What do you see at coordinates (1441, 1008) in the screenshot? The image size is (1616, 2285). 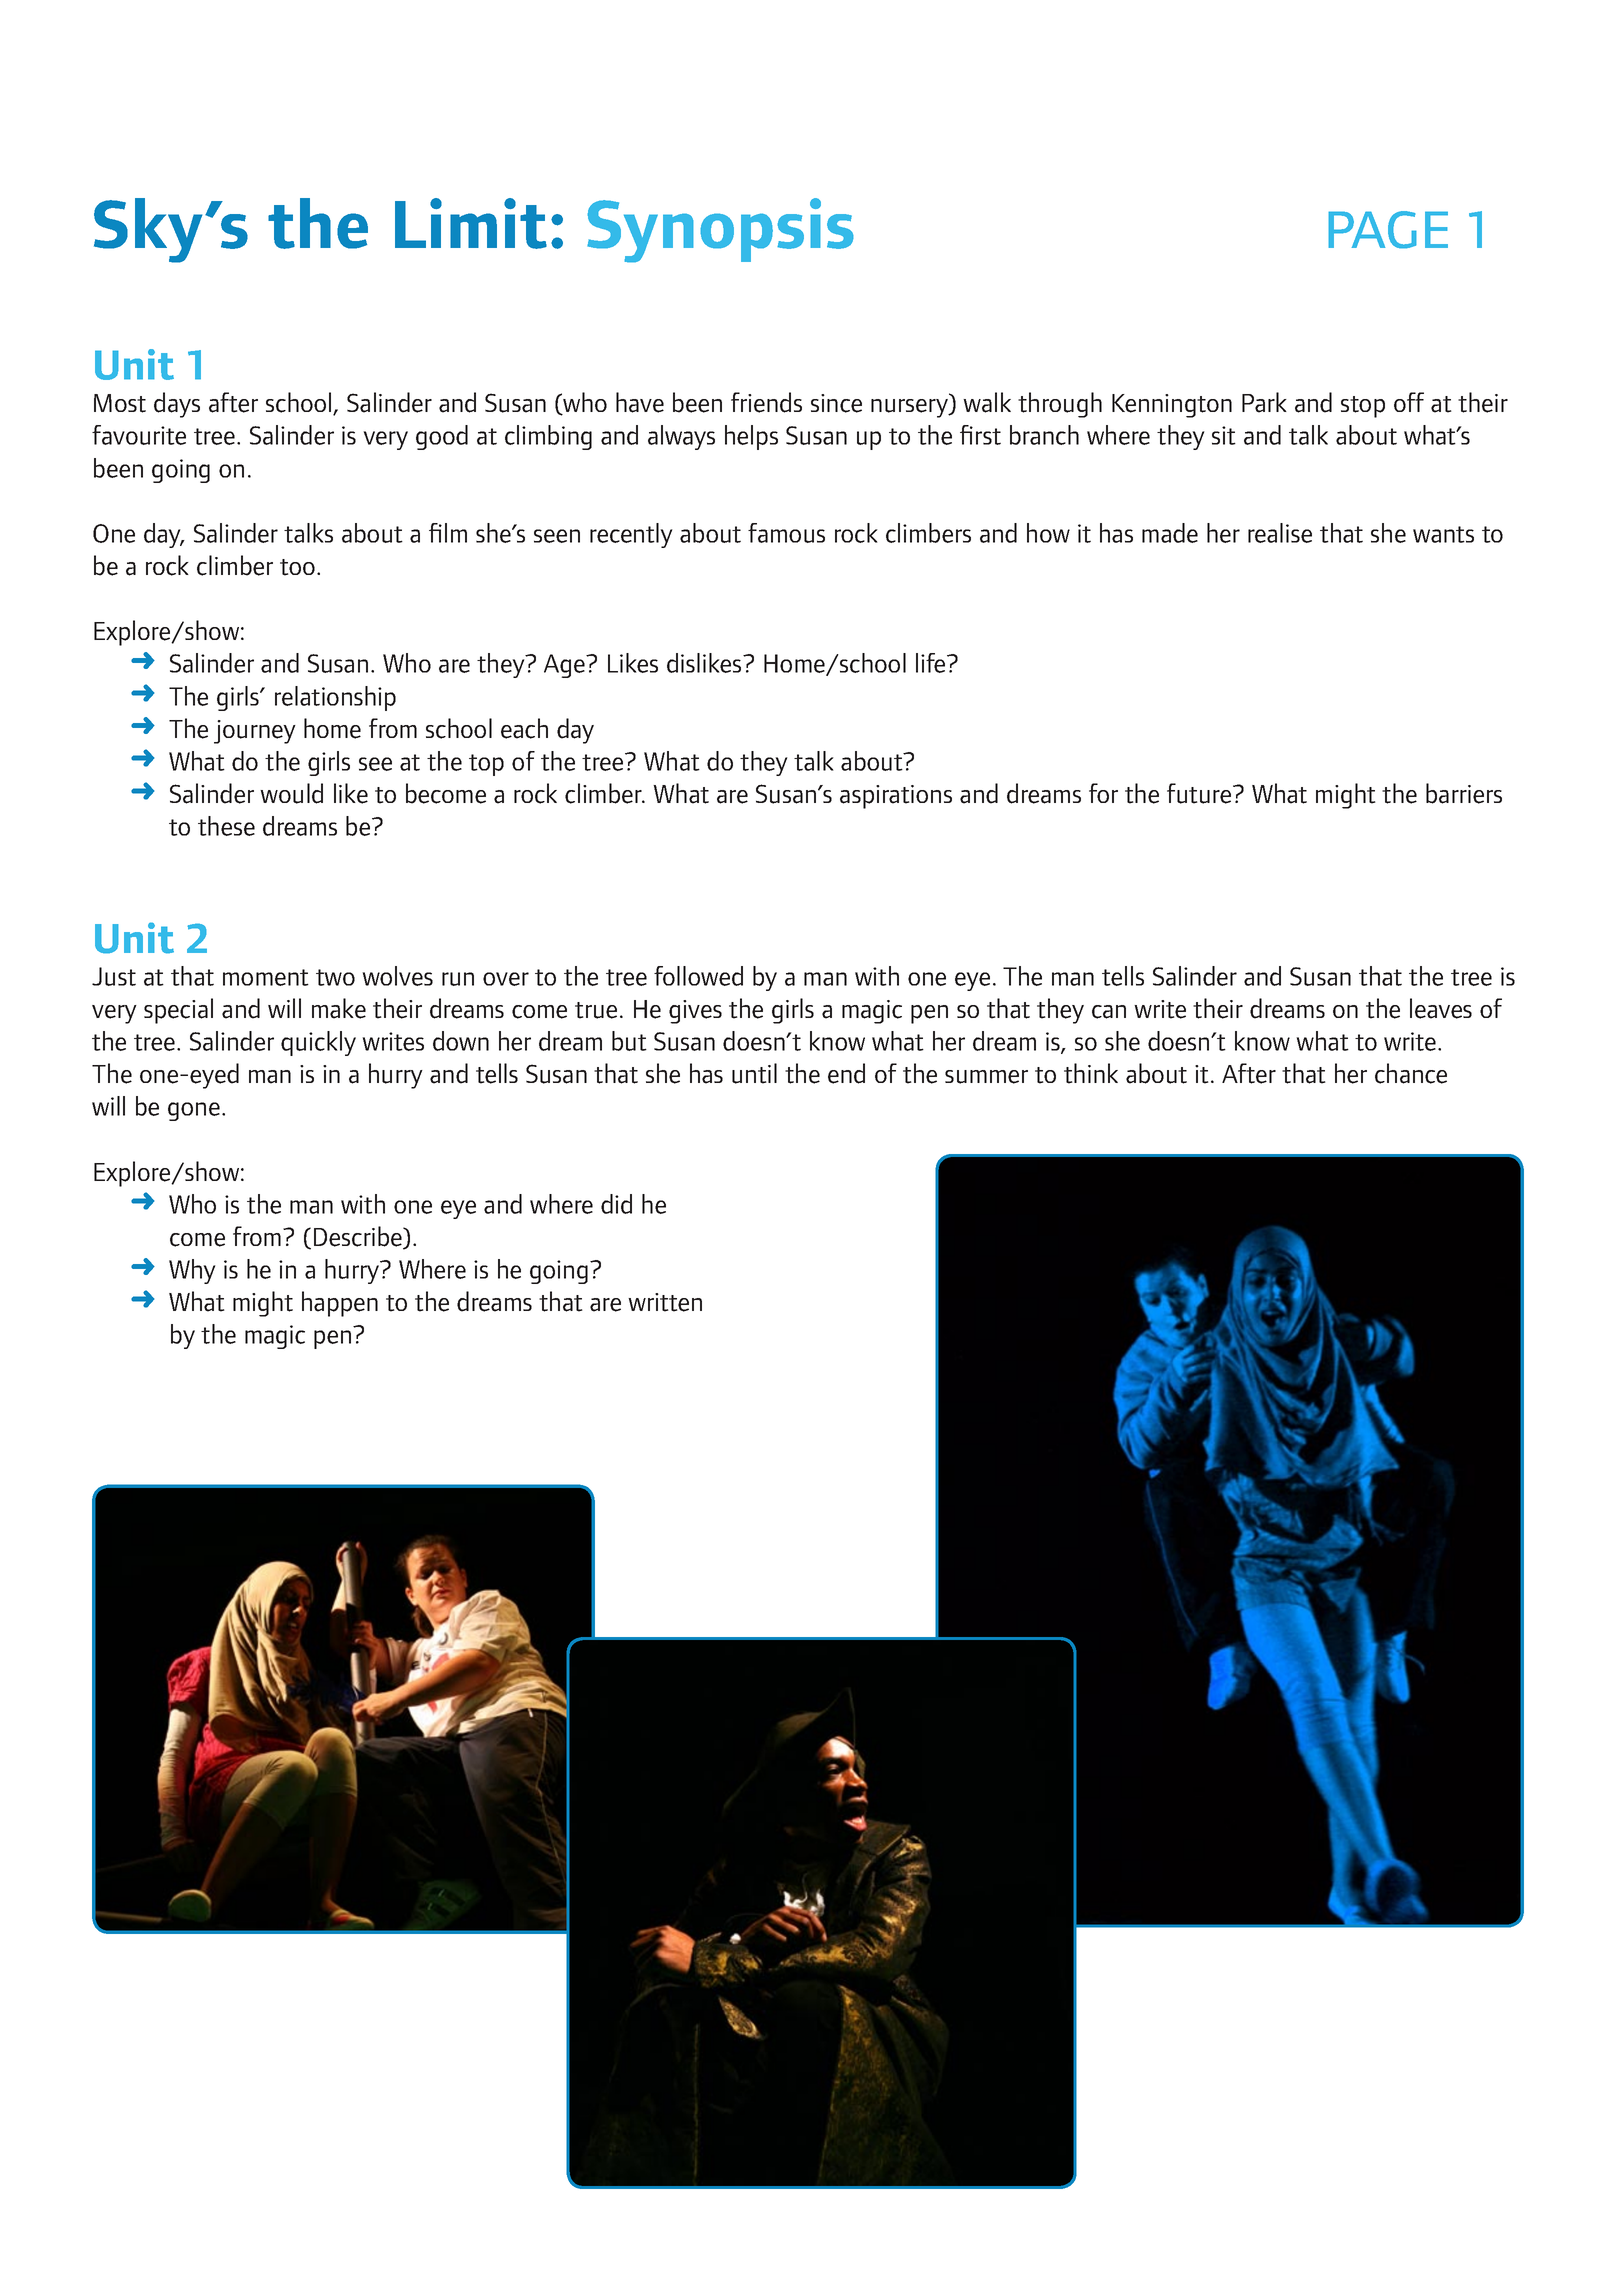 I see `leaves` at bounding box center [1441, 1008].
